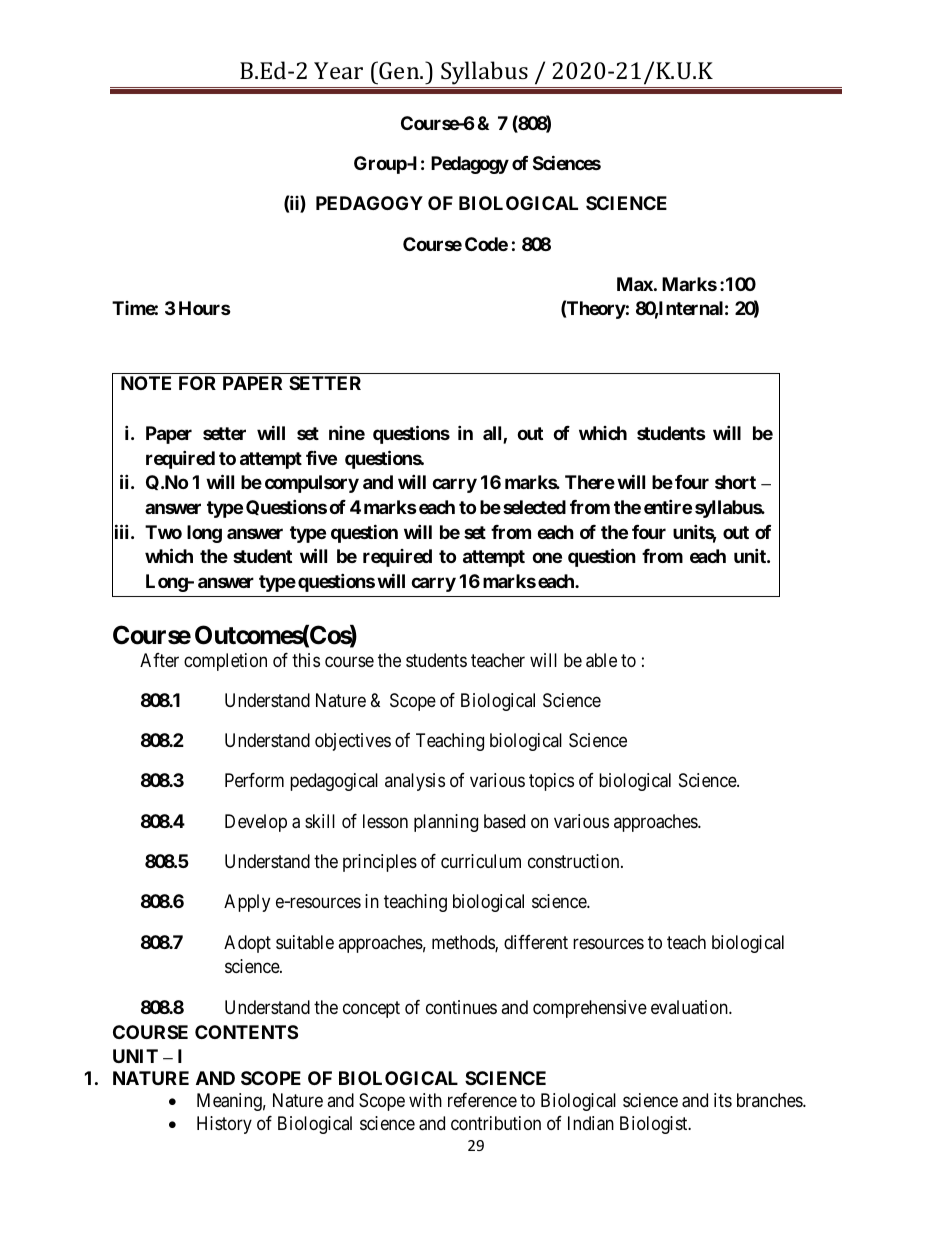 This screenshot has width=952, height=1233. What do you see at coordinates (256, 823) in the screenshot?
I see `Develop` at bounding box center [256, 823].
